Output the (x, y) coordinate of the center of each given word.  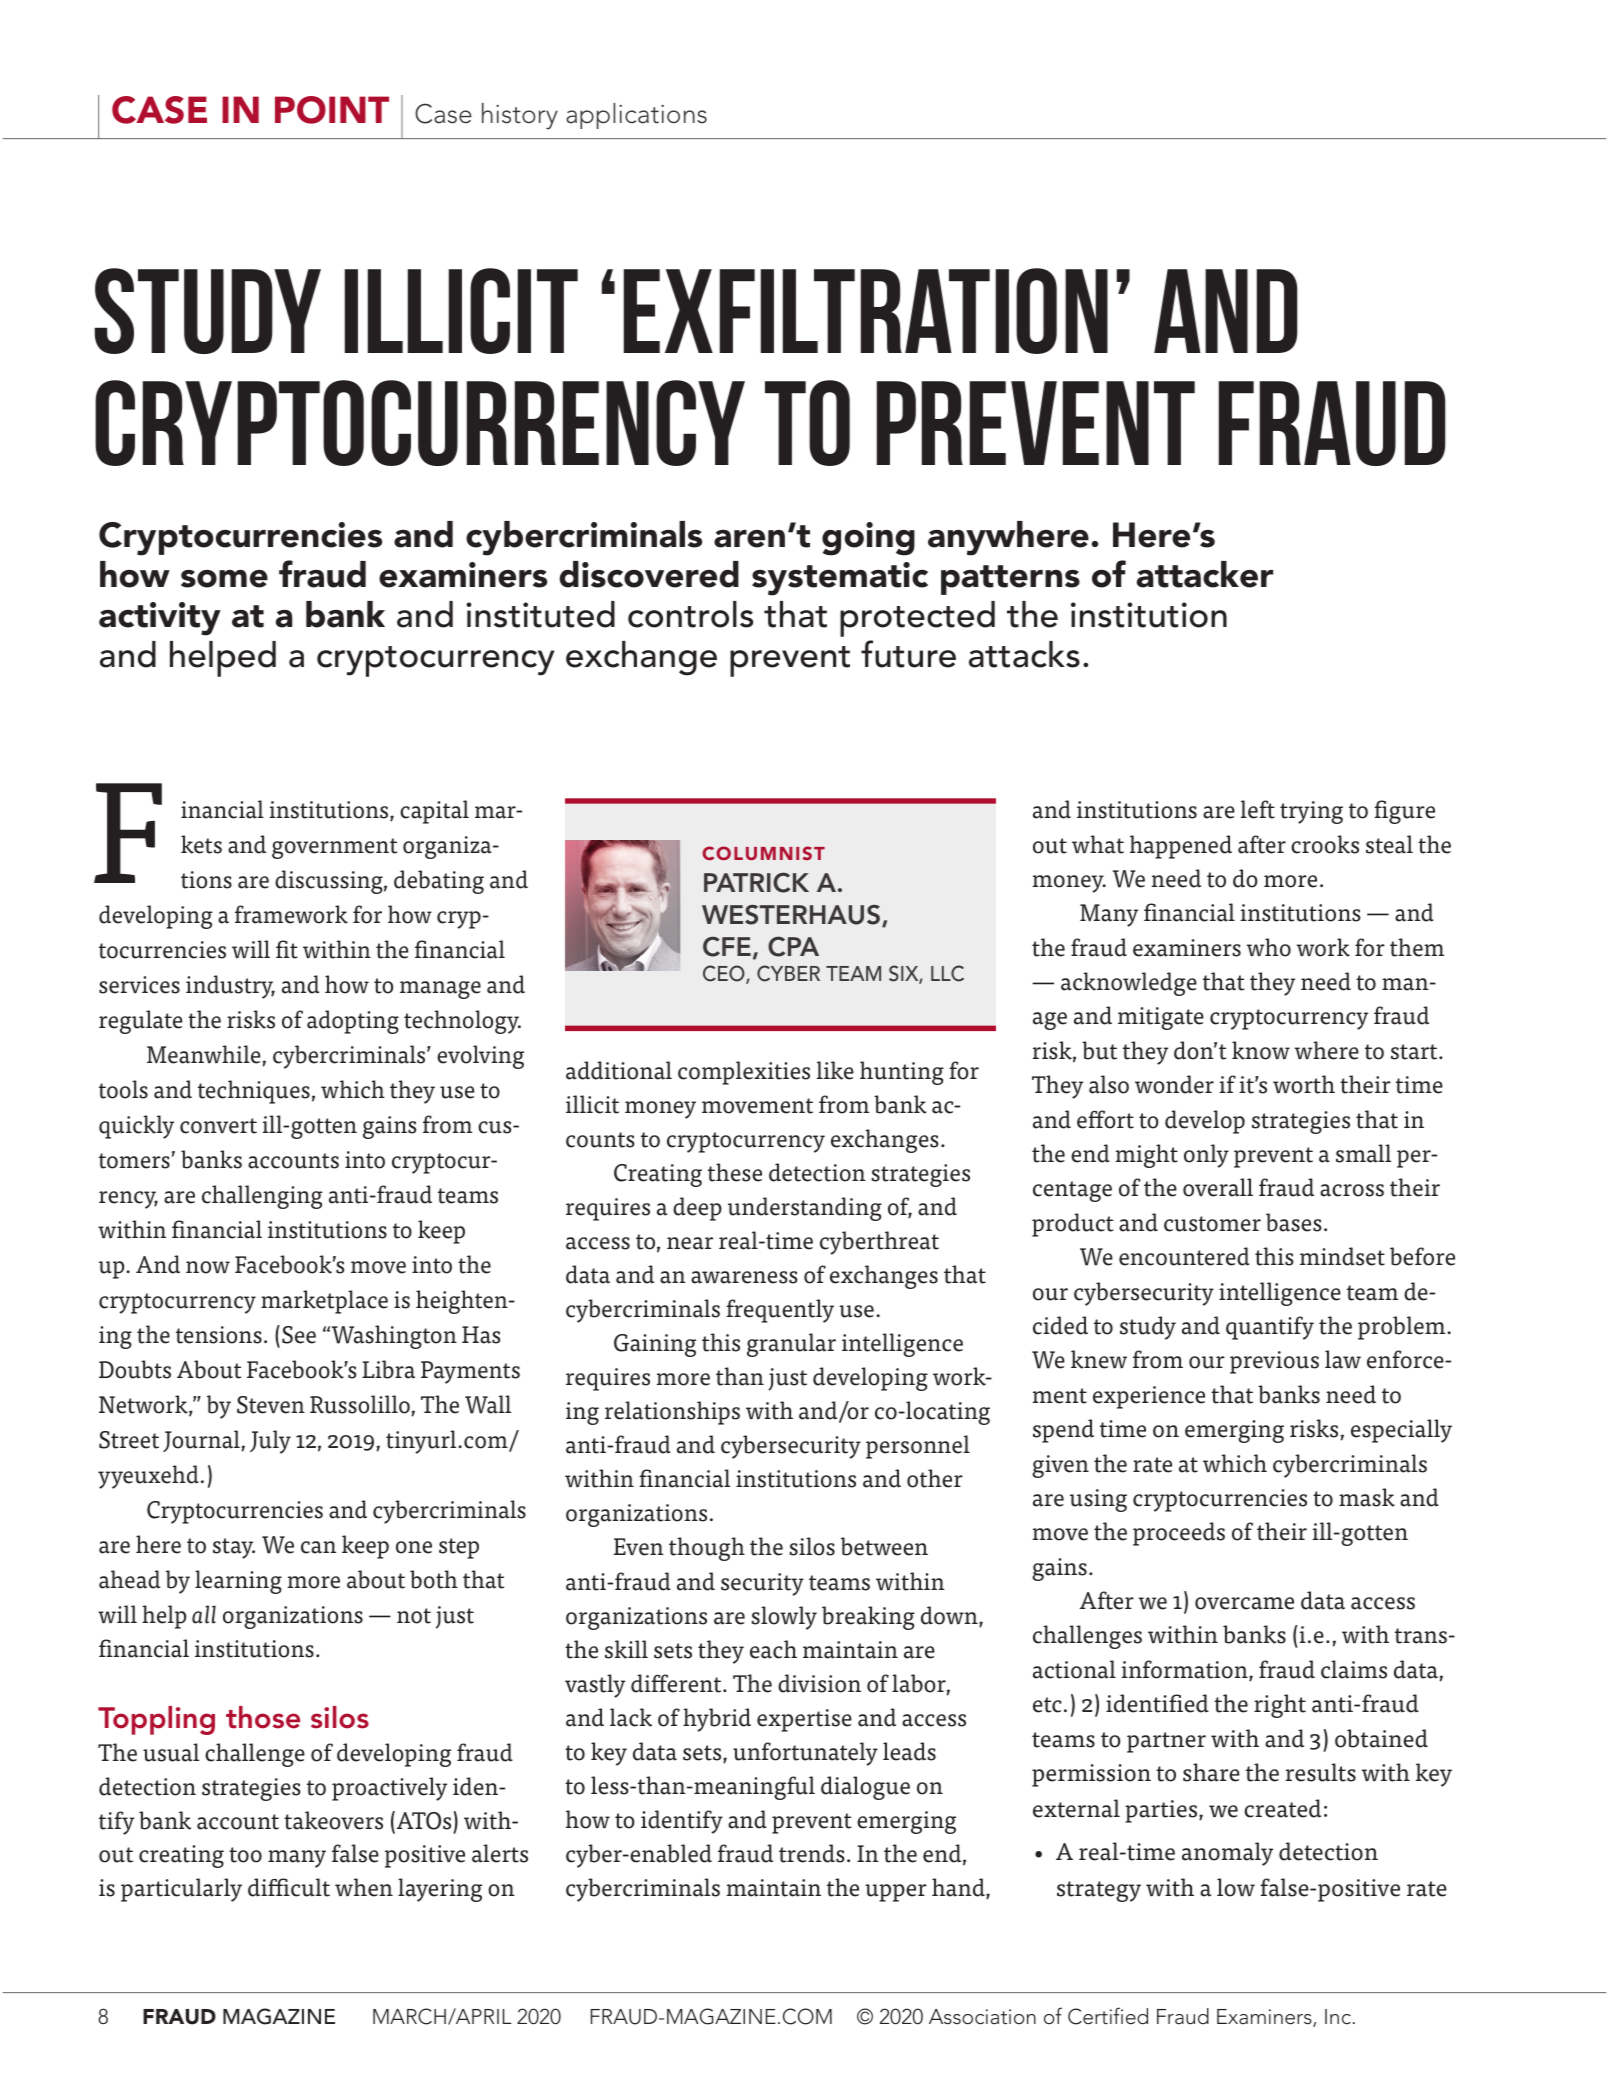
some (224, 579)
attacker (1205, 574)
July (270, 1442)
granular (791, 1345)
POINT (332, 110)
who (1269, 947)
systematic (840, 579)
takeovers (333, 1820)
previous (1274, 1362)
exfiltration (865, 311)
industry (230, 987)
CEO (725, 974)
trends (812, 1853)
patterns (1010, 580)
